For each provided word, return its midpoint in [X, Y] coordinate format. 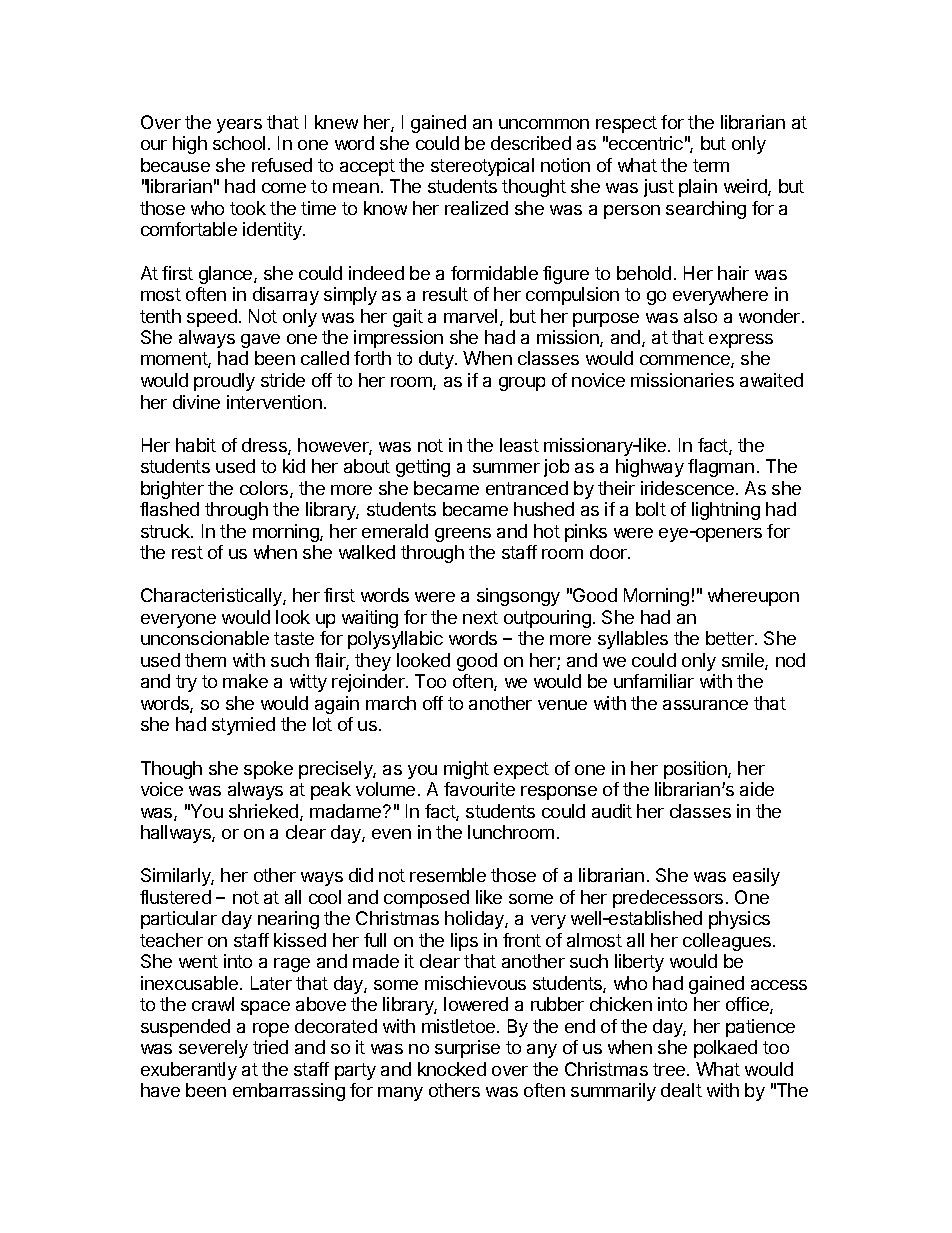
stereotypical [482, 167]
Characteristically [212, 597]
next [480, 617]
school [239, 143]
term [711, 165]
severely [213, 1049]
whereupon [753, 597]
